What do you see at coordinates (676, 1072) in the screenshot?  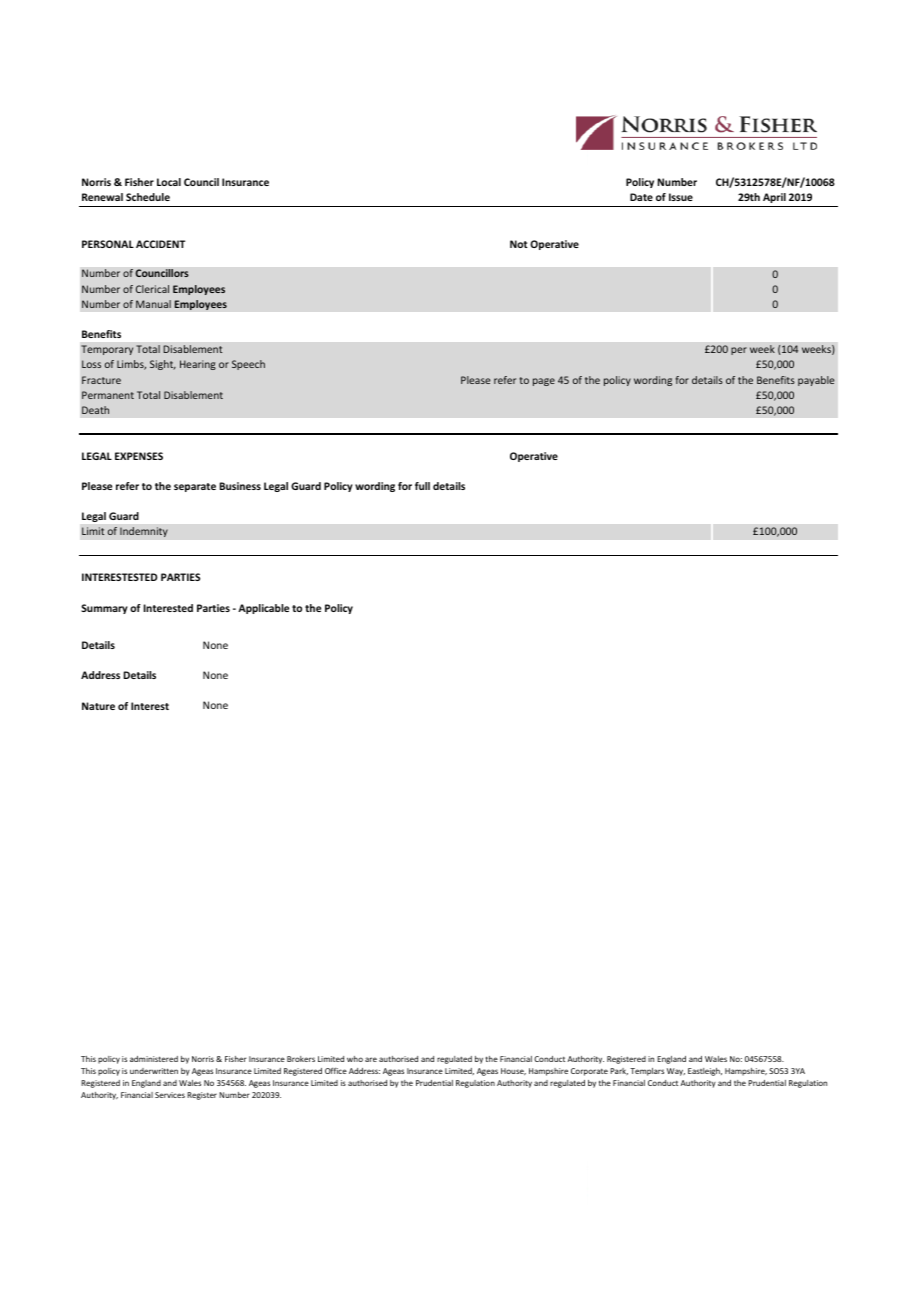 I see `Way` at bounding box center [676, 1072].
